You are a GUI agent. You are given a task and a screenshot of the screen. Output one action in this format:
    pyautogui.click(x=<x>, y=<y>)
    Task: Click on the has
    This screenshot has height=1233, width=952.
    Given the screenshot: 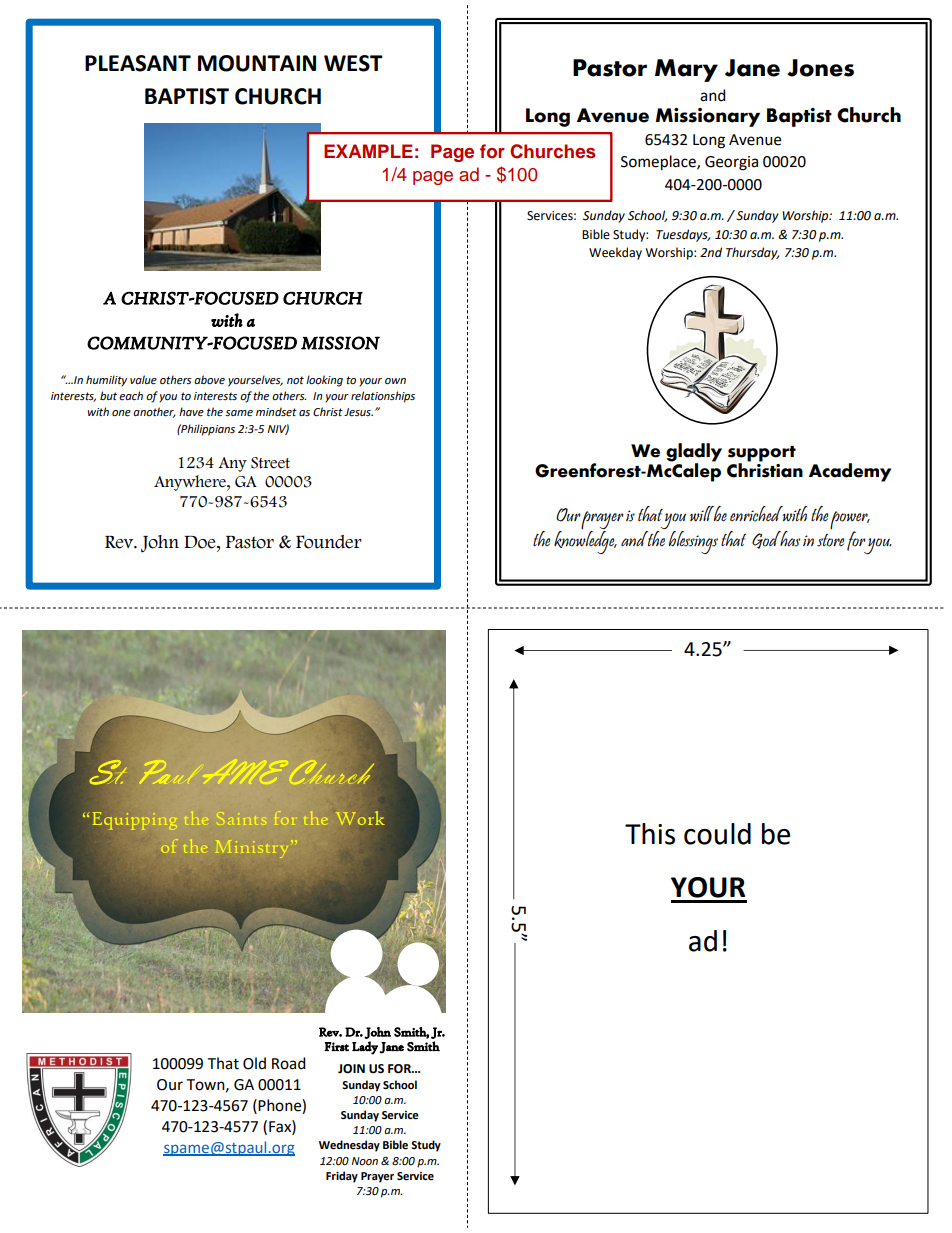 What is the action you would take?
    pyautogui.click(x=789, y=539)
